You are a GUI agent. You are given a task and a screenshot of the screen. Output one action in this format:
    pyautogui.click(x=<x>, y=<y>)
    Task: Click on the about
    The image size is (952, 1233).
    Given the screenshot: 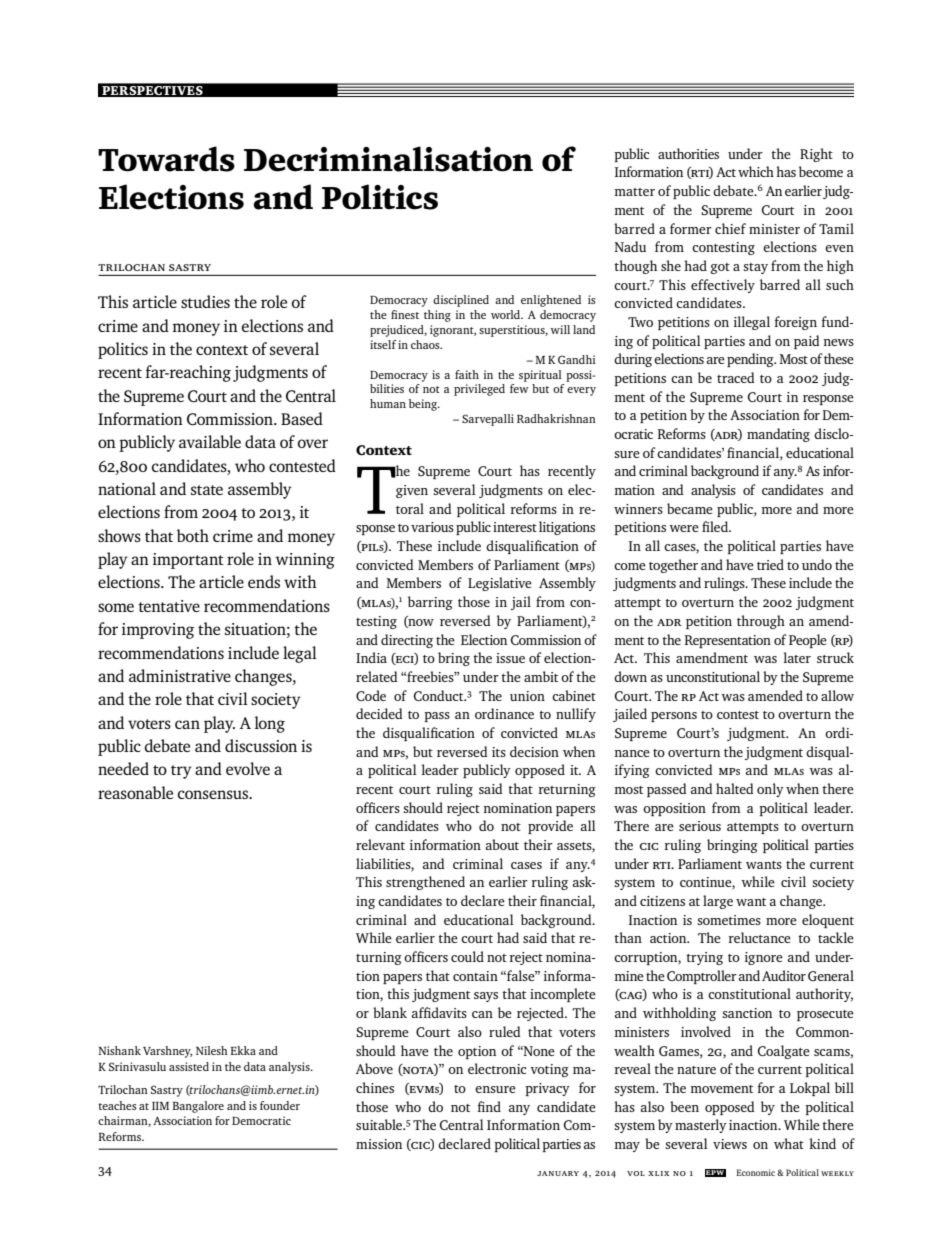 What is the action you would take?
    pyautogui.click(x=502, y=844)
